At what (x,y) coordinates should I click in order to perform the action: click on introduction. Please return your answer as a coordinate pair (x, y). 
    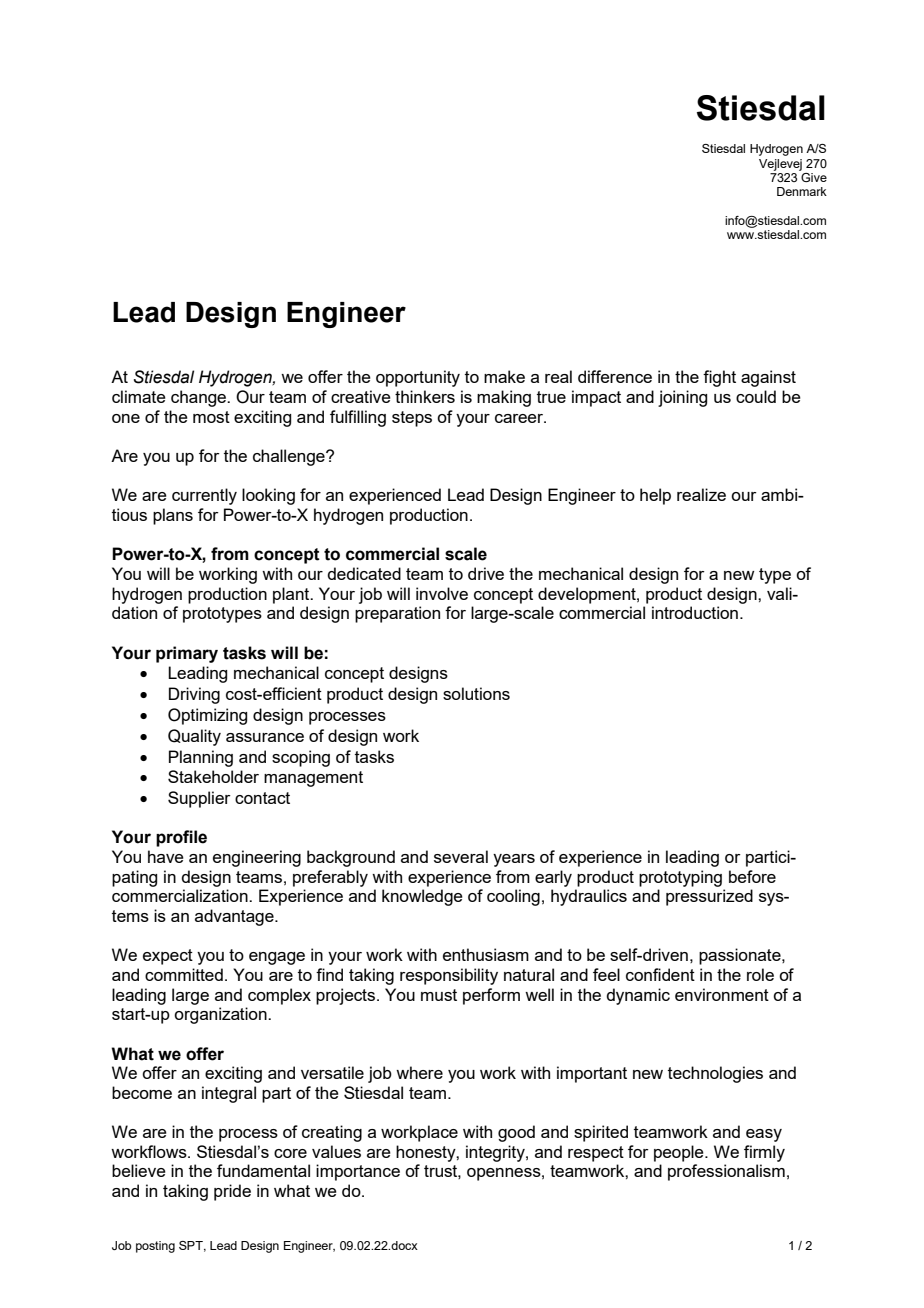
    Looking at the image, I should click on (695, 612).
